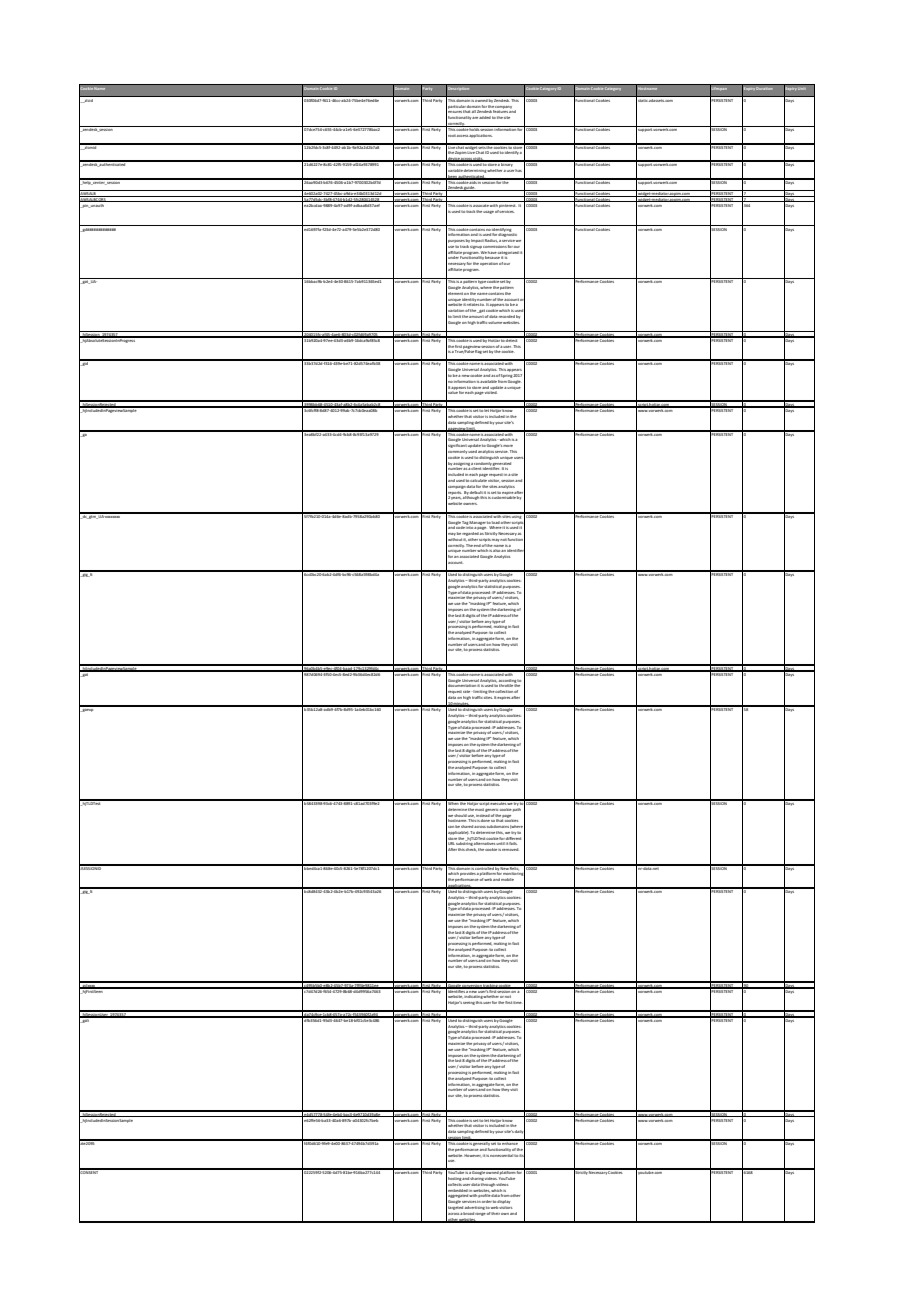  Describe the element at coordinates (463, 136) in the page. I see `access` at that location.
